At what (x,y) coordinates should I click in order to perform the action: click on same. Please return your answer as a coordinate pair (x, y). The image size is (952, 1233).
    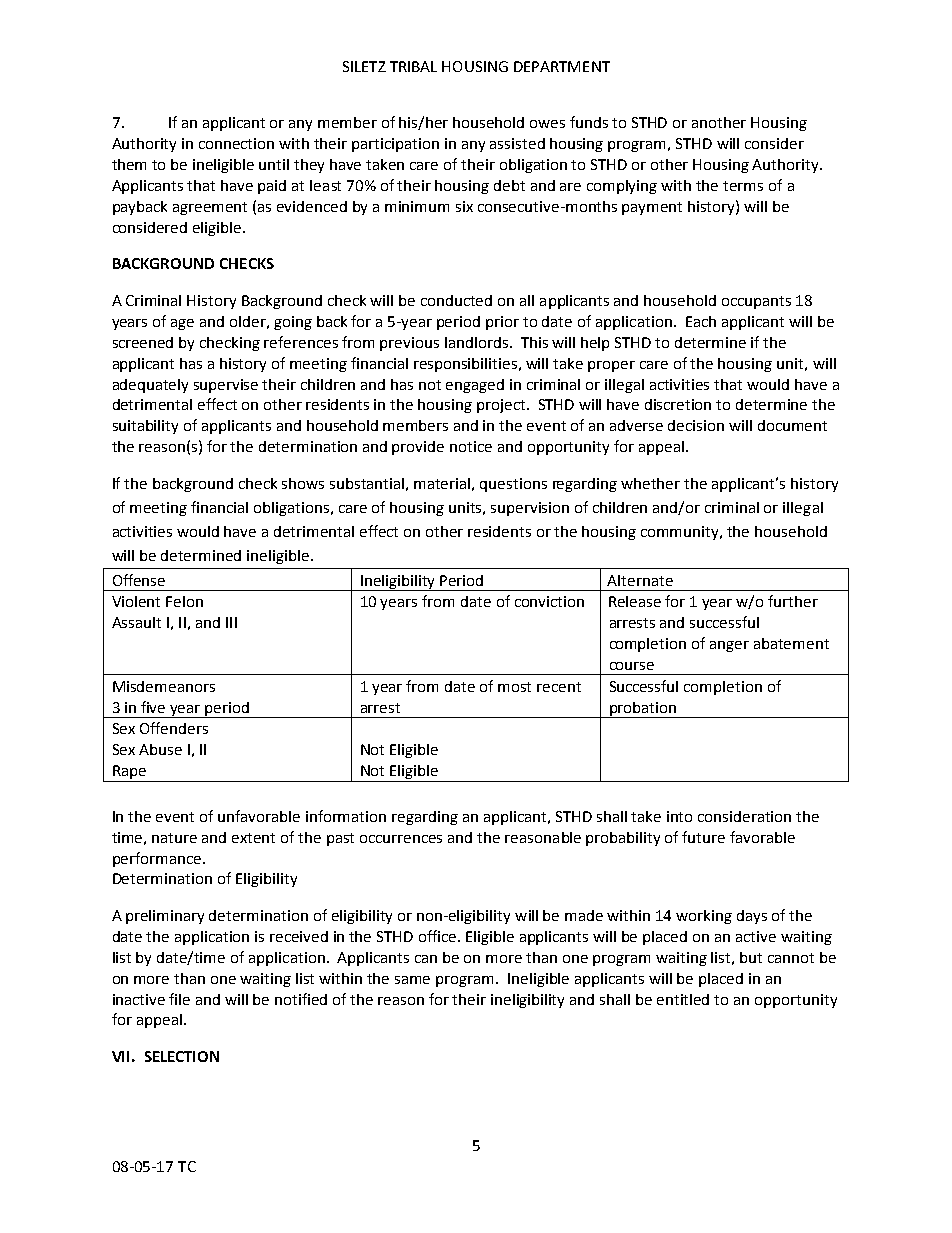
    Looking at the image, I should click on (412, 980).
